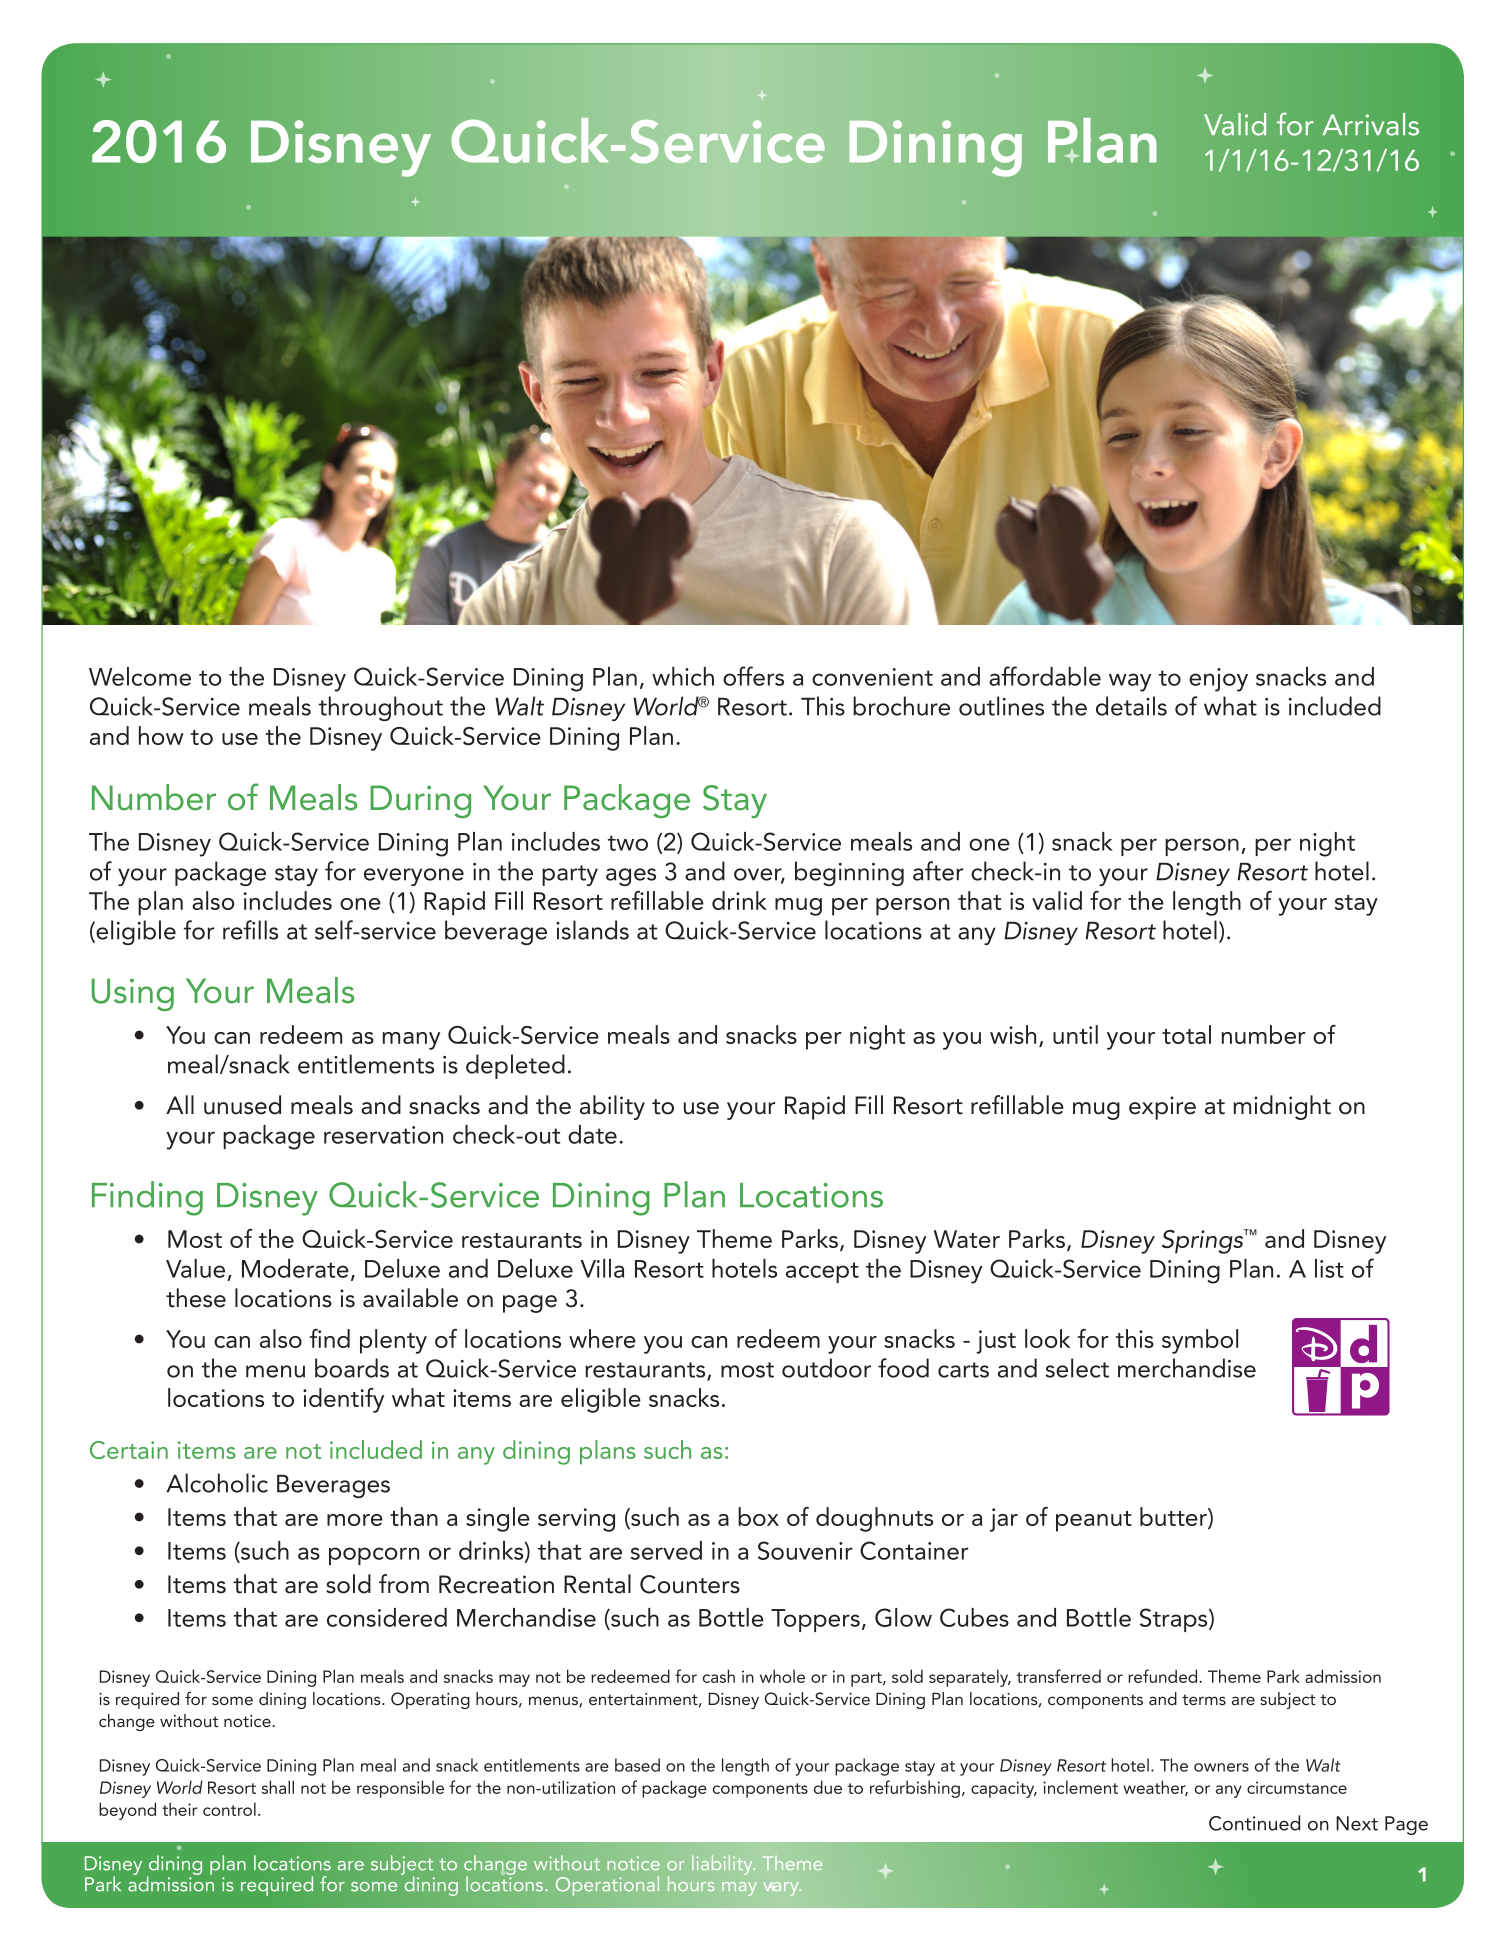 The height and width of the page is (1953, 1509). I want to click on Welcome, so click(140, 676).
